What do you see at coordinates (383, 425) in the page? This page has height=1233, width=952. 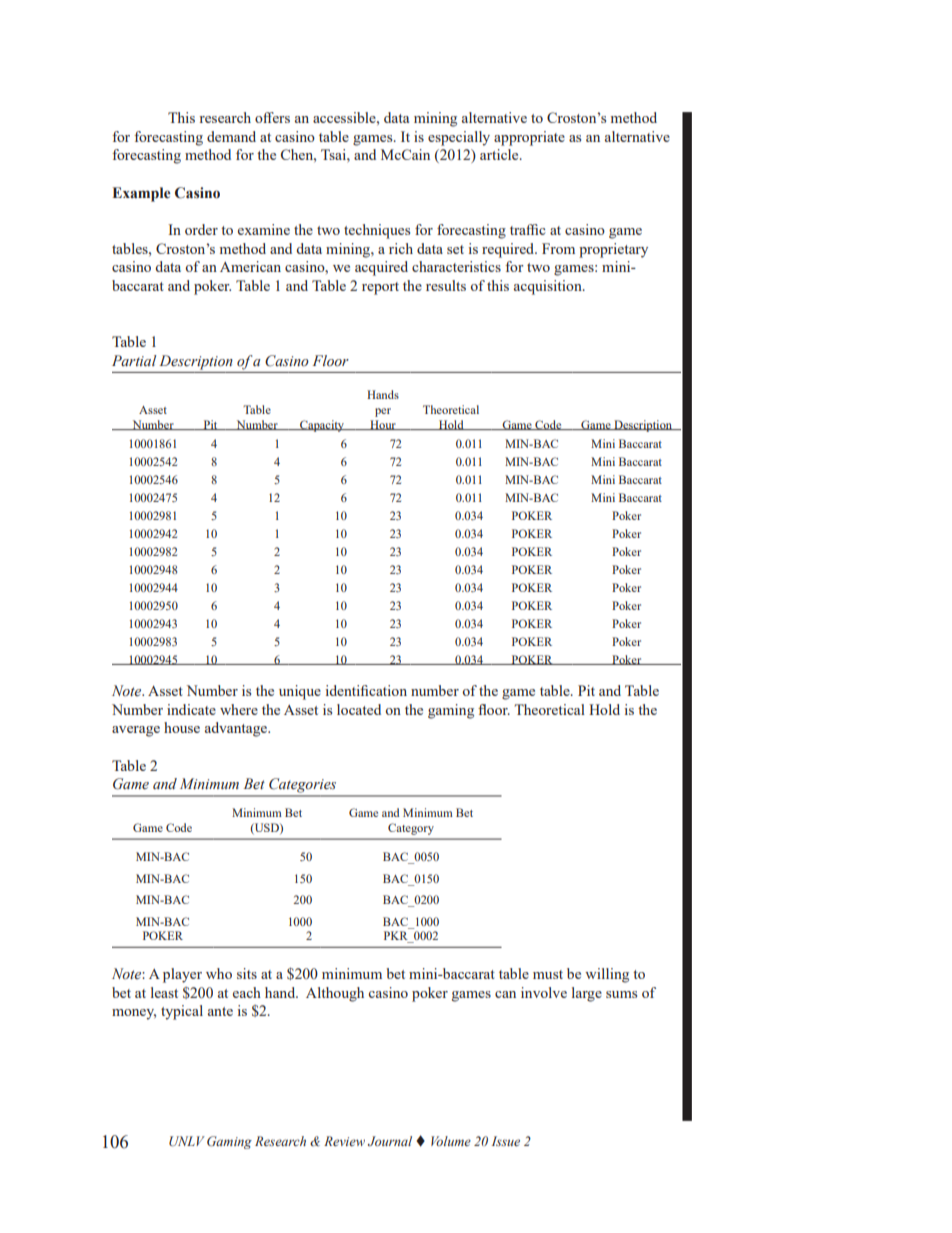 I see `Hour` at bounding box center [383, 425].
